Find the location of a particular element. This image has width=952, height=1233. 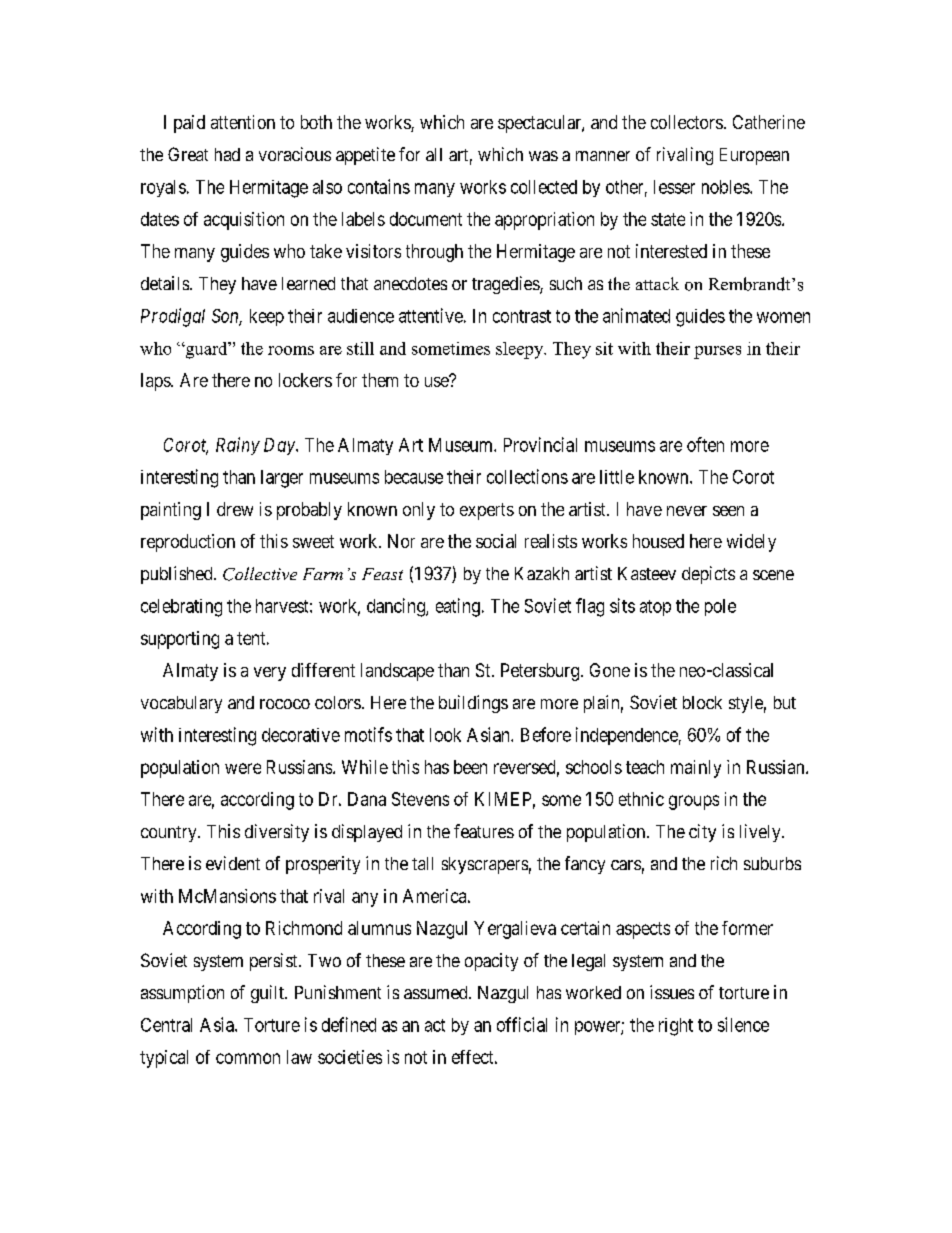

common is located at coordinates (248, 1058).
